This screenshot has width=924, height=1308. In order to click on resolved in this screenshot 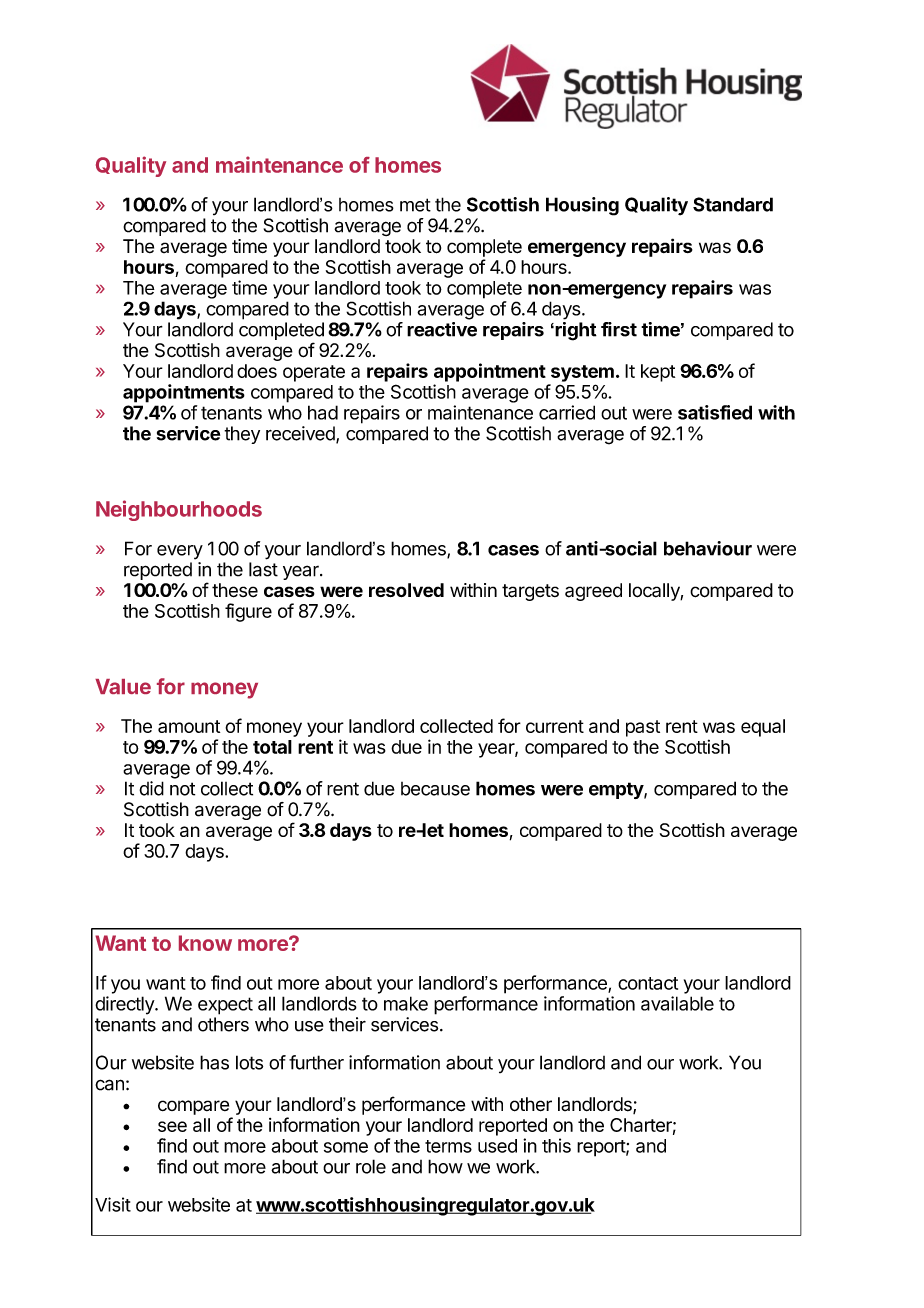, I will do `click(406, 590)`.
